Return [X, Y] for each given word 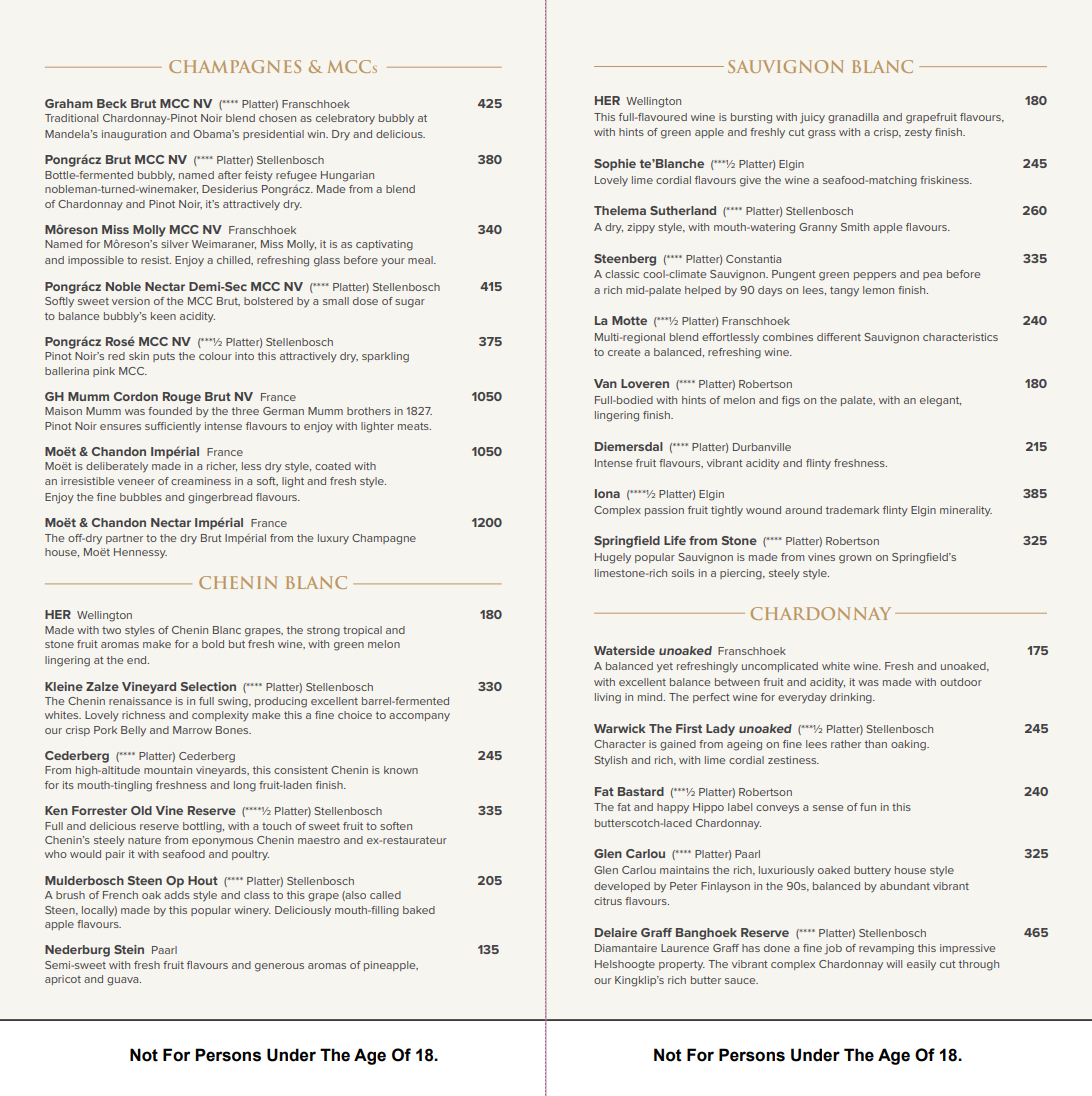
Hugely [613, 558]
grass [822, 134]
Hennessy [140, 553]
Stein [129, 949]
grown [855, 559]
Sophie [615, 165]
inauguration [134, 135]
